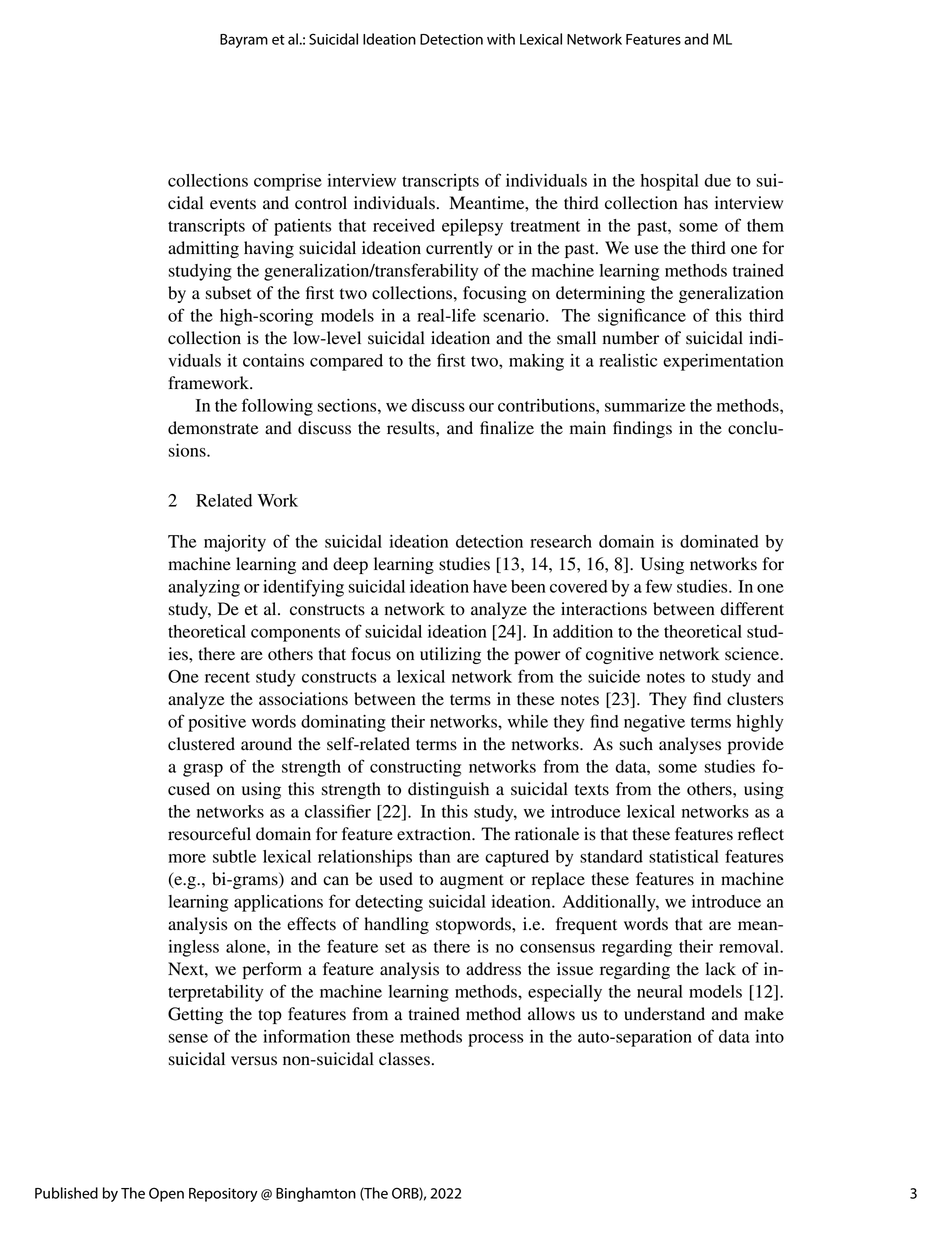 This screenshot has height=1233, width=952. Describe the element at coordinates (244, 41) in the screenshot. I see `Bayram` at that location.
